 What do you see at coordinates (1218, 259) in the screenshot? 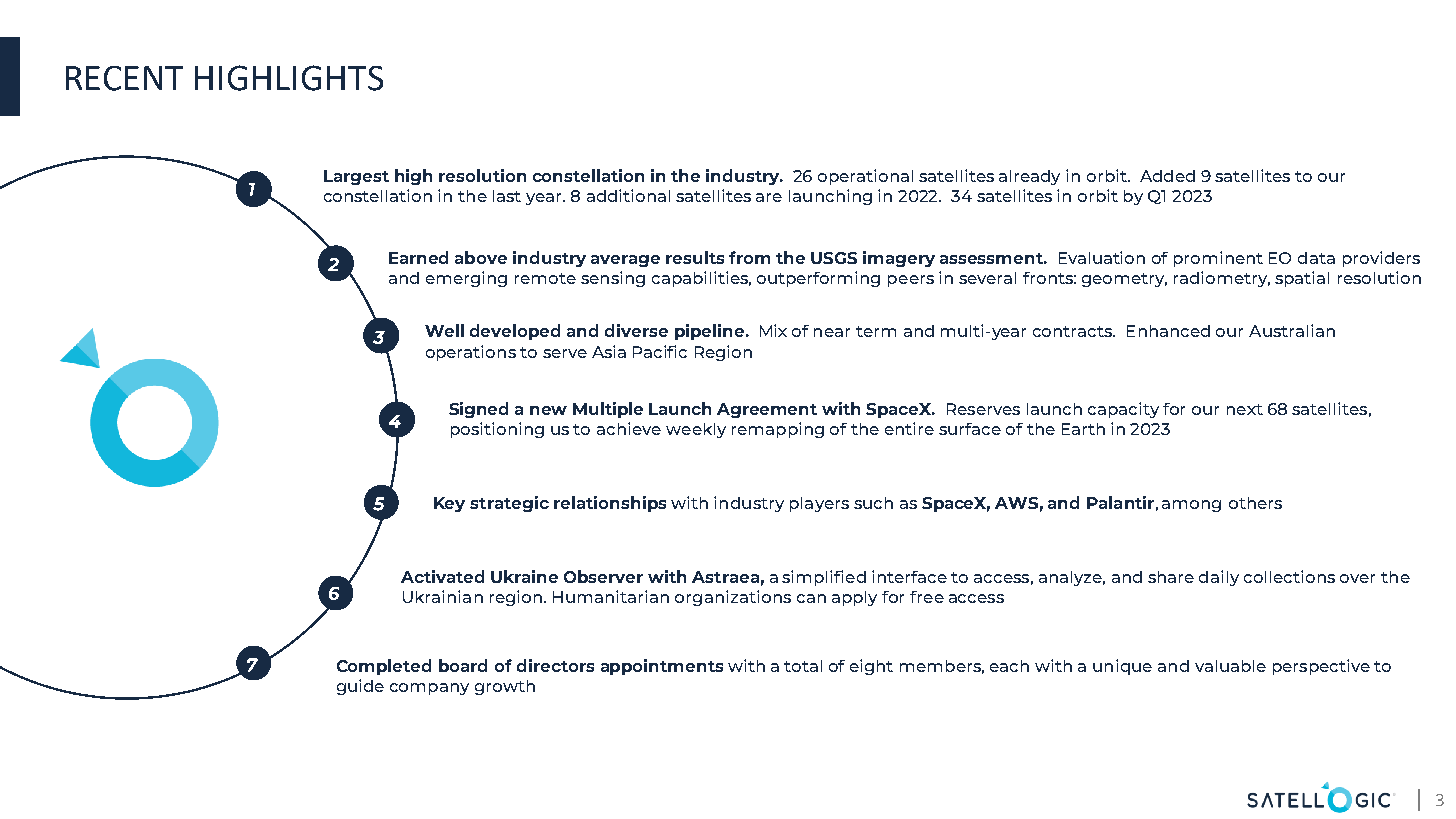
I see `prominent` at bounding box center [1218, 259].
